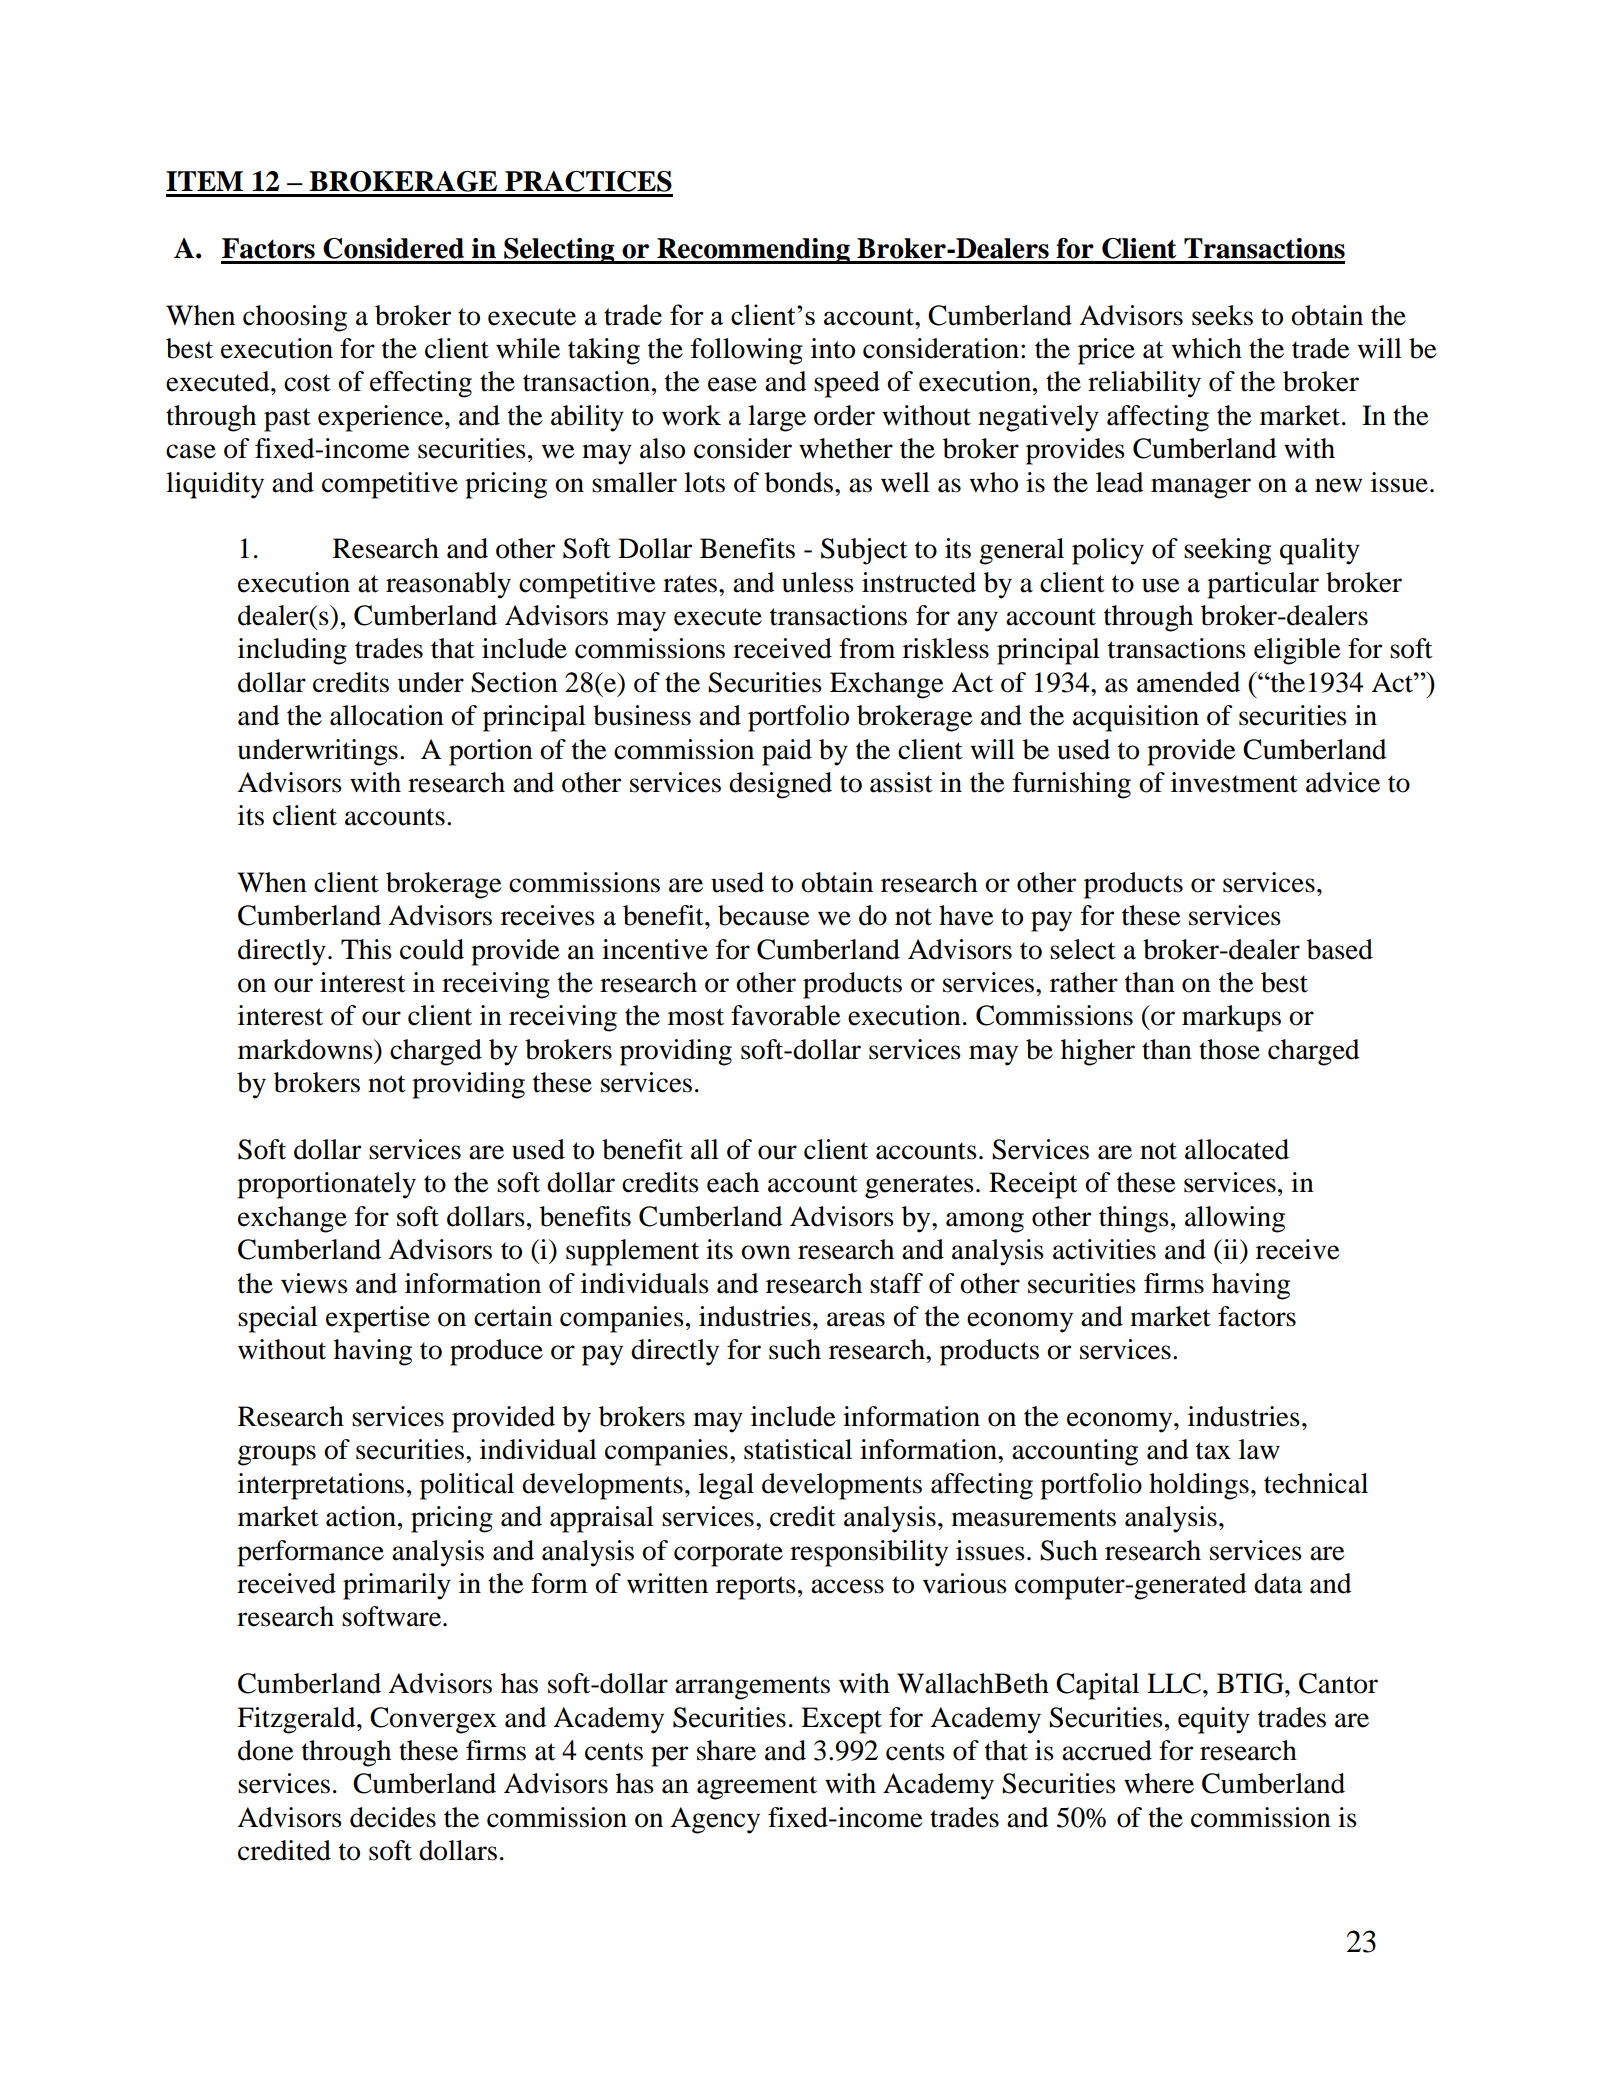  I want to click on tax, so click(1213, 1451).
